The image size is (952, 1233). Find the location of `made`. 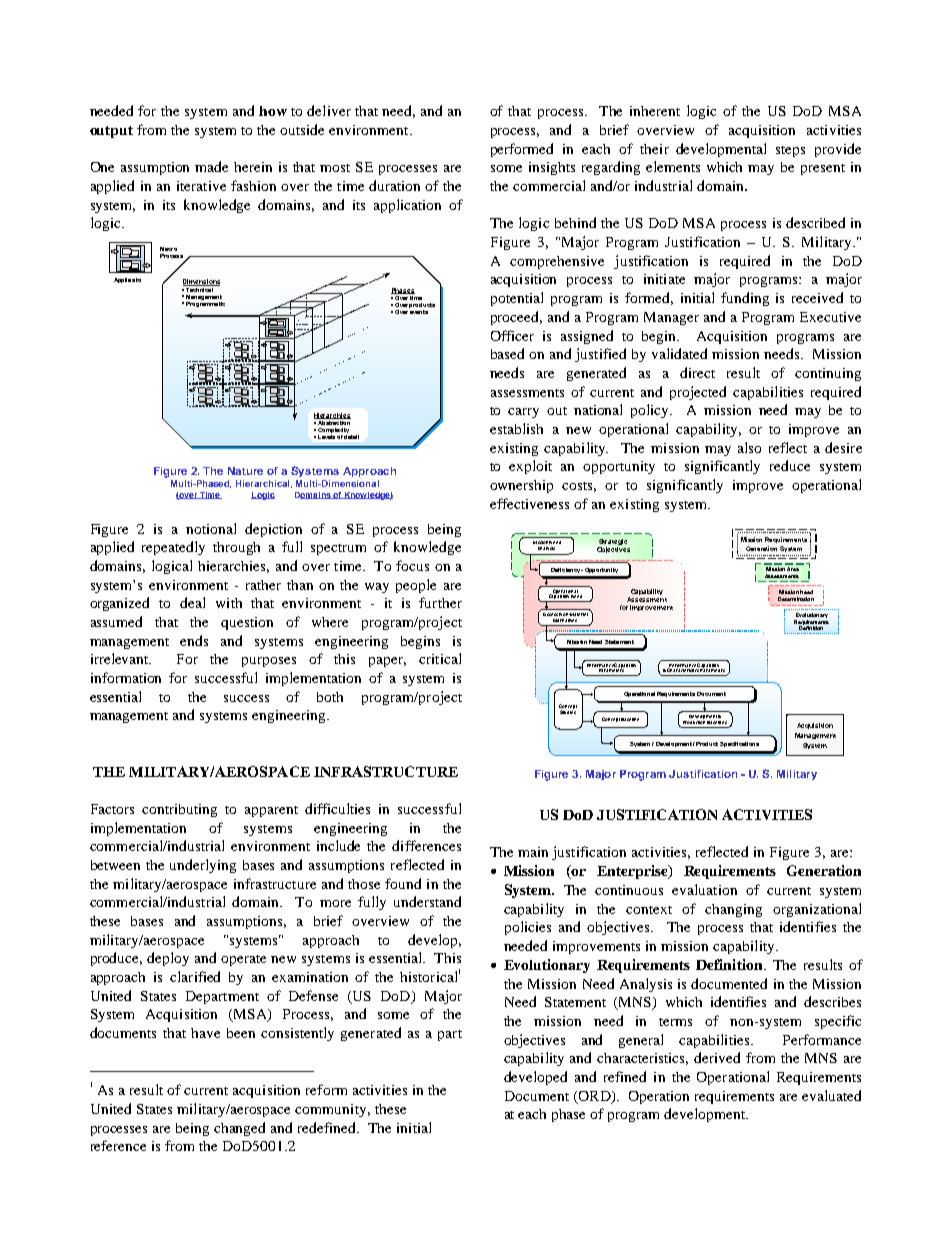

made is located at coordinates (211, 166).
